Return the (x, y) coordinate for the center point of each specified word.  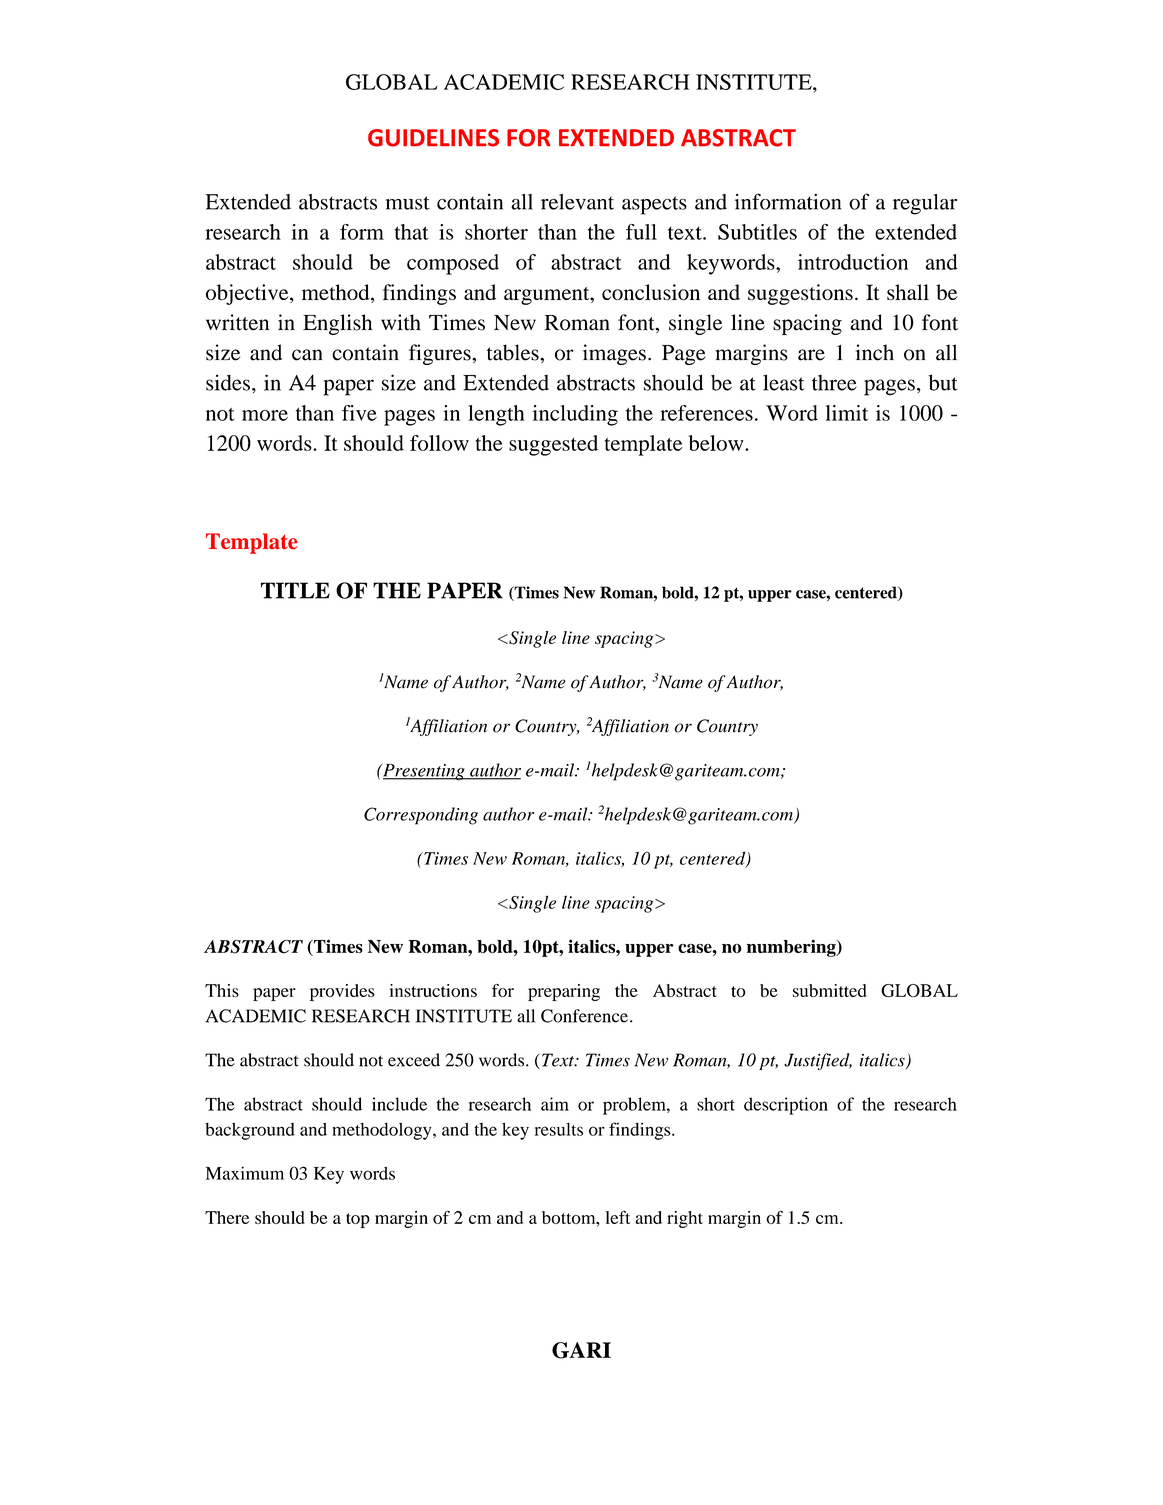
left (618, 1217)
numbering (792, 948)
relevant (577, 202)
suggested (553, 445)
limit (847, 413)
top (358, 1220)
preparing (564, 992)
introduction (853, 262)
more (265, 415)
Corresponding (421, 816)
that (412, 232)
